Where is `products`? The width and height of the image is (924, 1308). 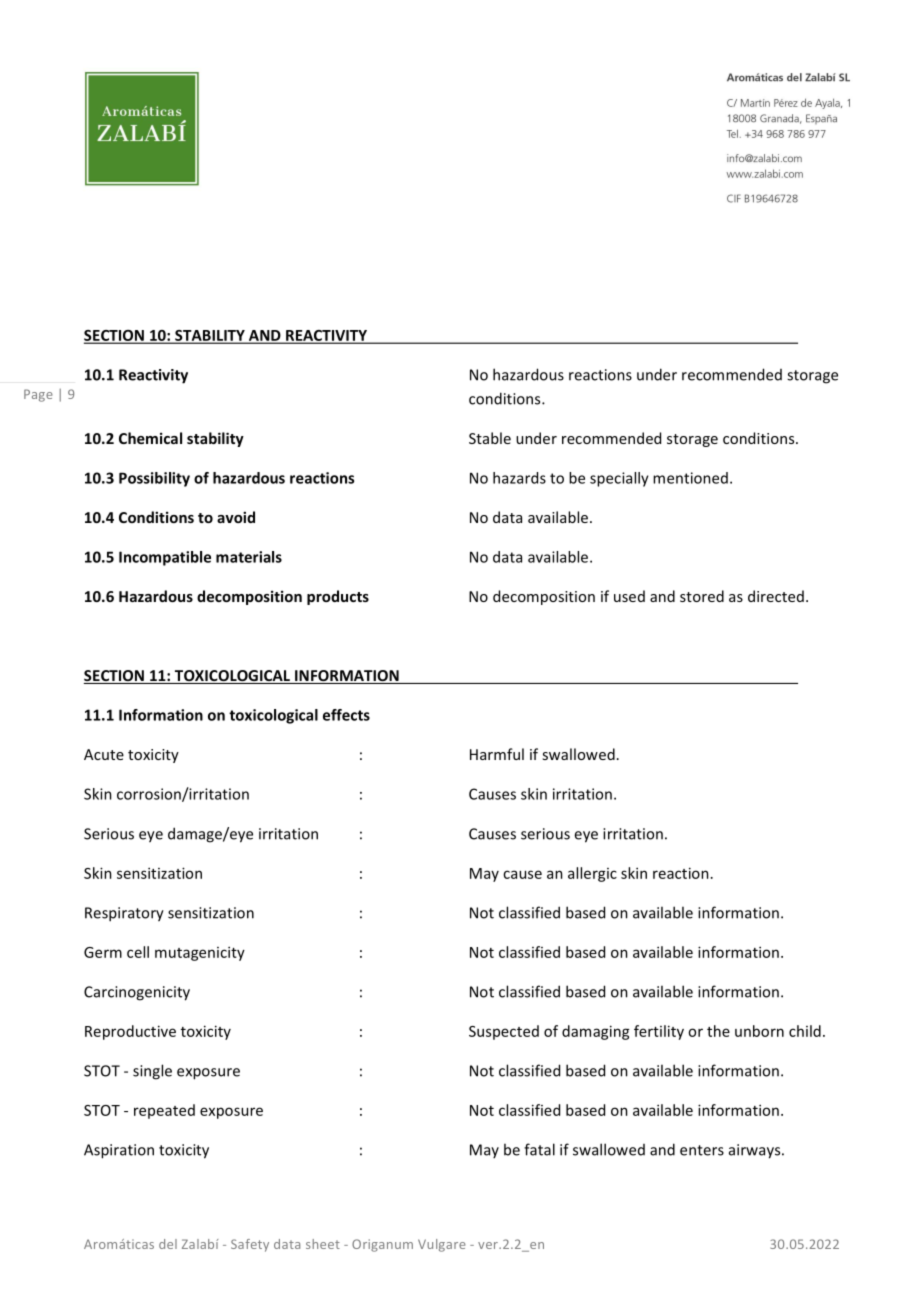 products is located at coordinates (338, 597).
